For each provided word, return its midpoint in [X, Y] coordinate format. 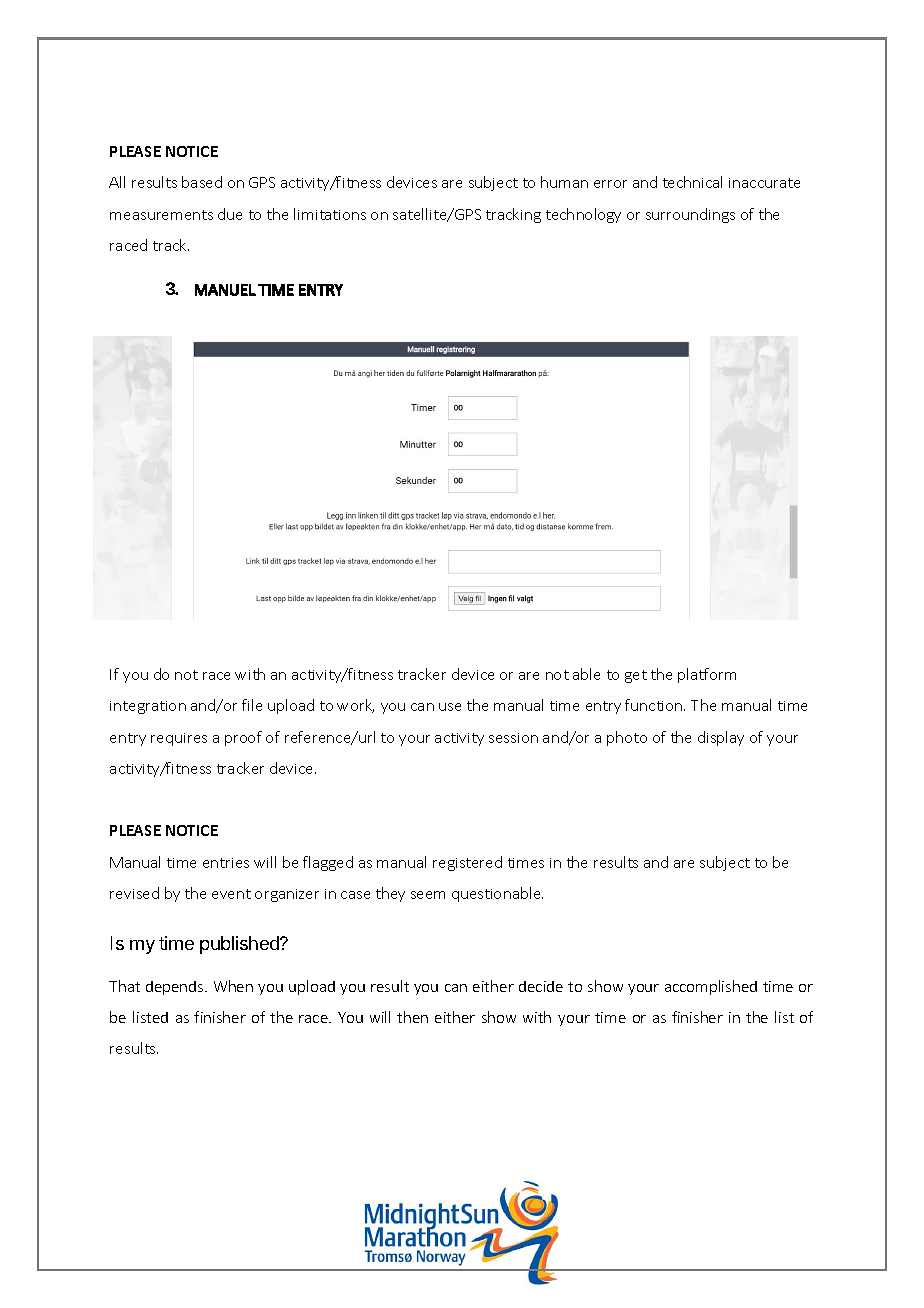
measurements [161, 215]
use [450, 707]
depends [176, 988]
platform [707, 675]
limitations [330, 214]
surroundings [690, 215]
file [252, 705]
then [412, 1017]
